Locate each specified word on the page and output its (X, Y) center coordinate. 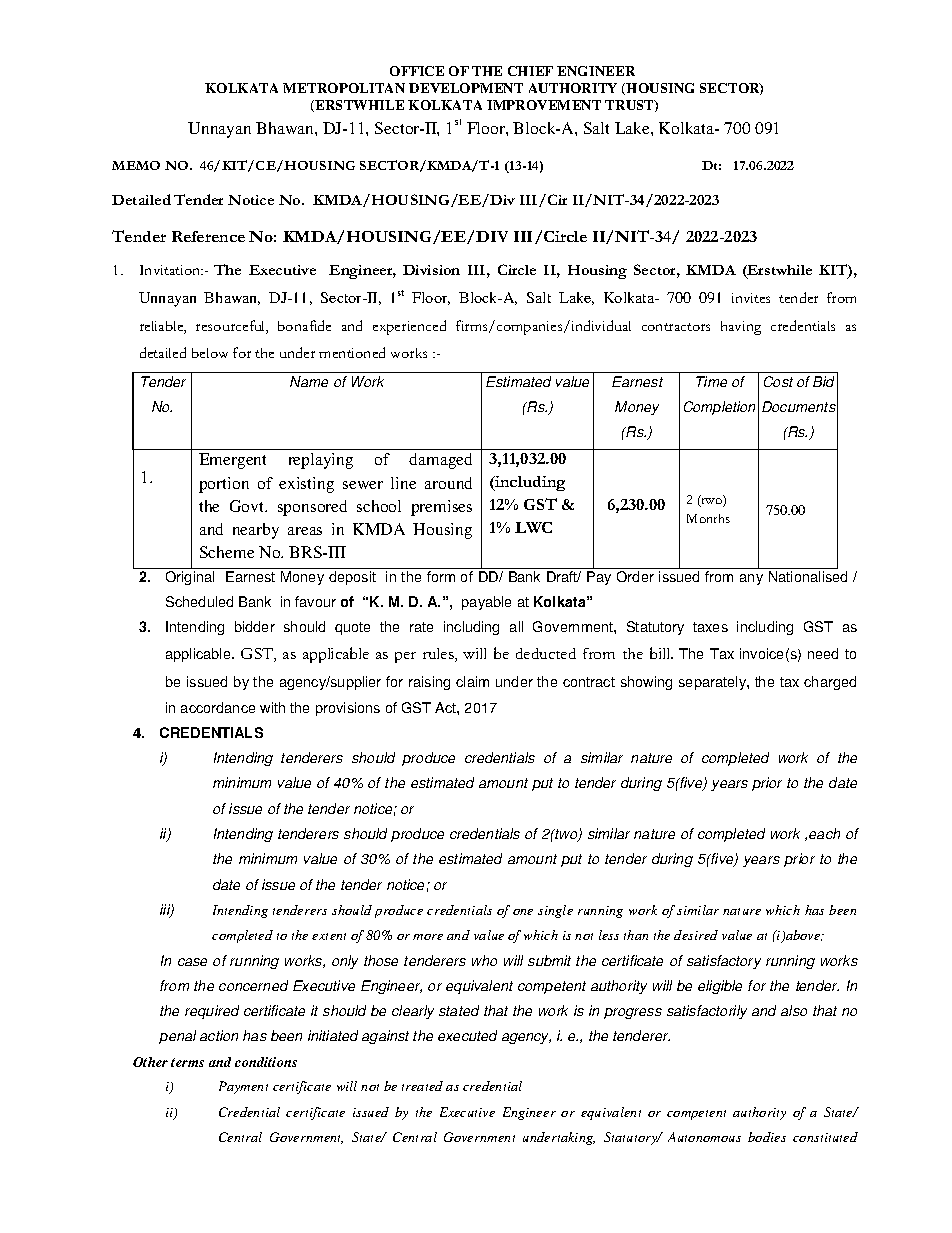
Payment (243, 1087)
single (555, 911)
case (192, 962)
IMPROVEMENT (544, 105)
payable (486, 603)
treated (422, 1086)
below (210, 353)
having (741, 328)
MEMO (136, 165)
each (824, 833)
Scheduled (199, 601)
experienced (409, 327)
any (751, 579)
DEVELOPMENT (466, 88)
